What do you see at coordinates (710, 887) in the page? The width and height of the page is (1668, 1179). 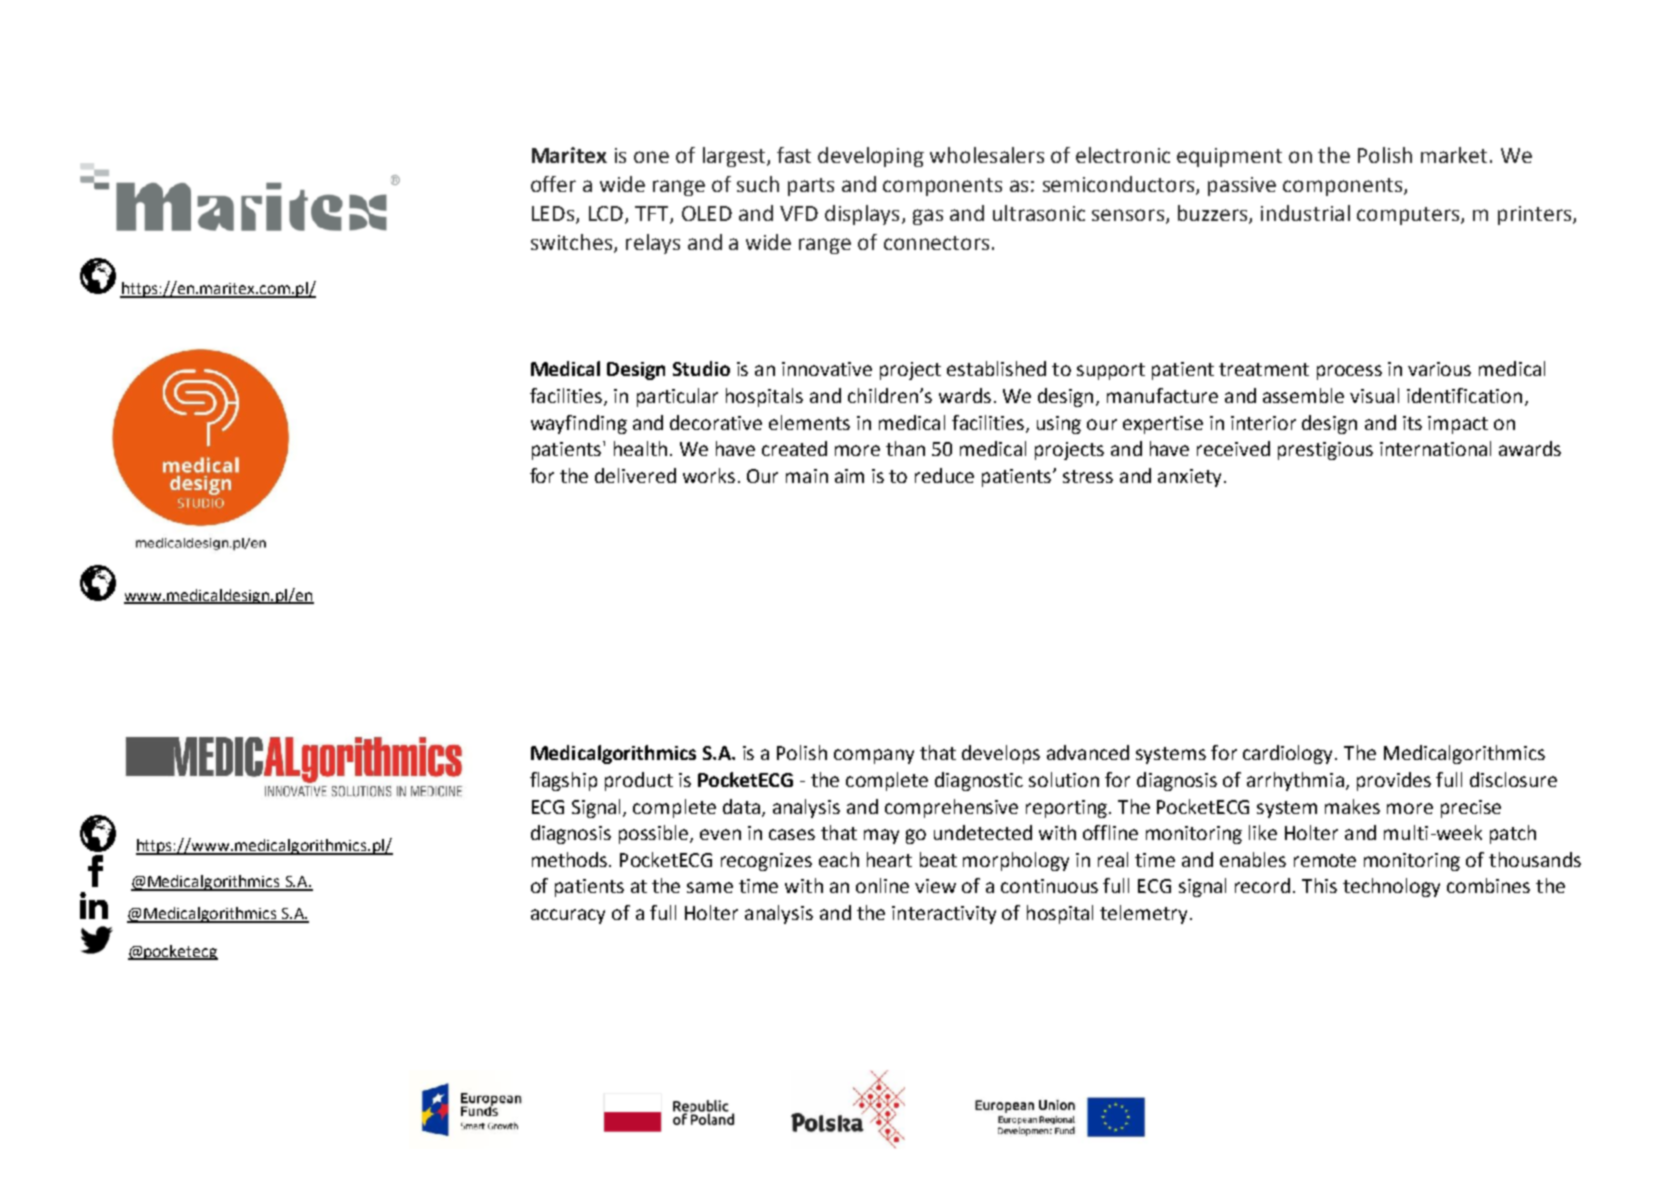 I see `same` at bounding box center [710, 887].
